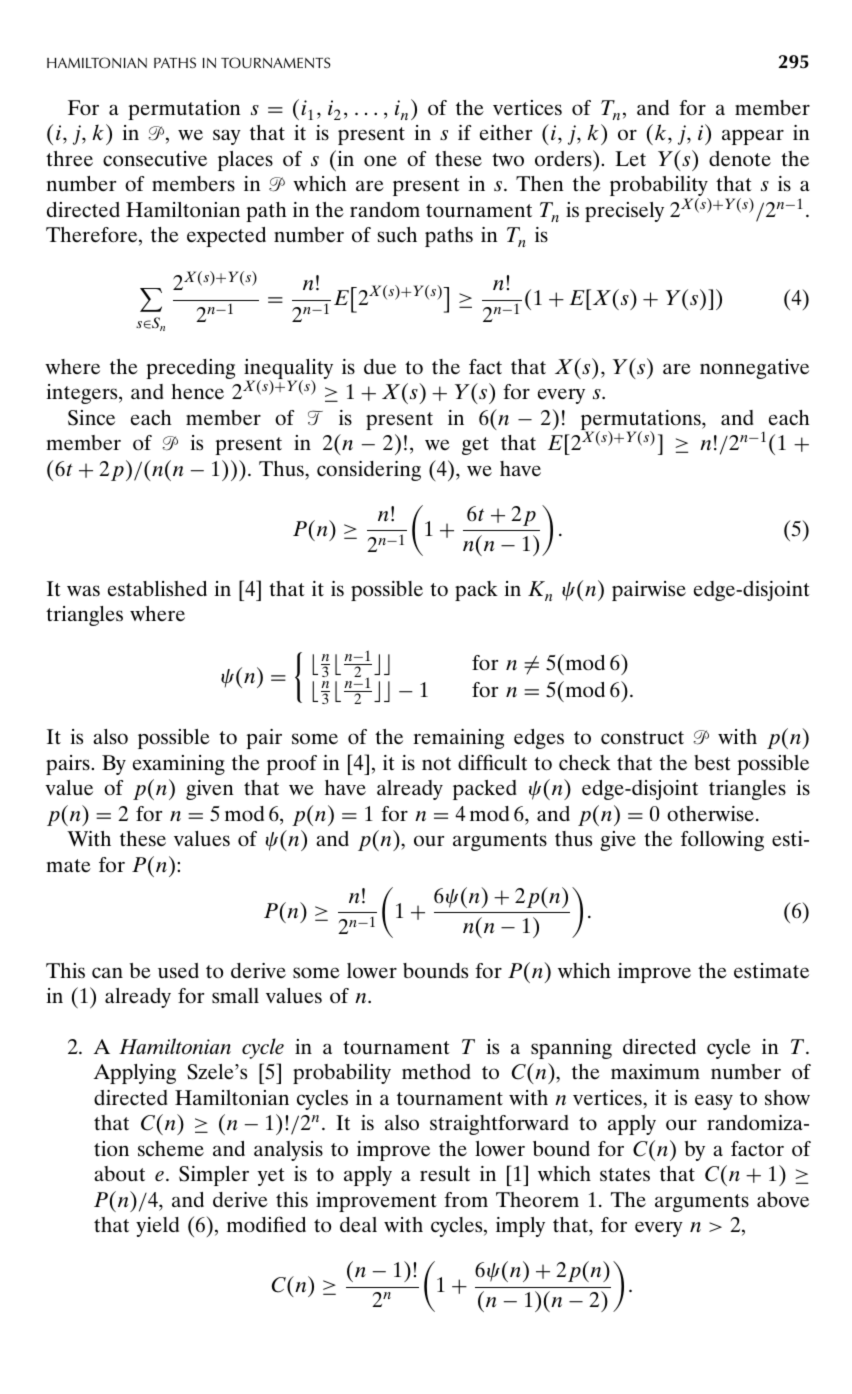  I want to click on consecutive, so click(155, 159).
